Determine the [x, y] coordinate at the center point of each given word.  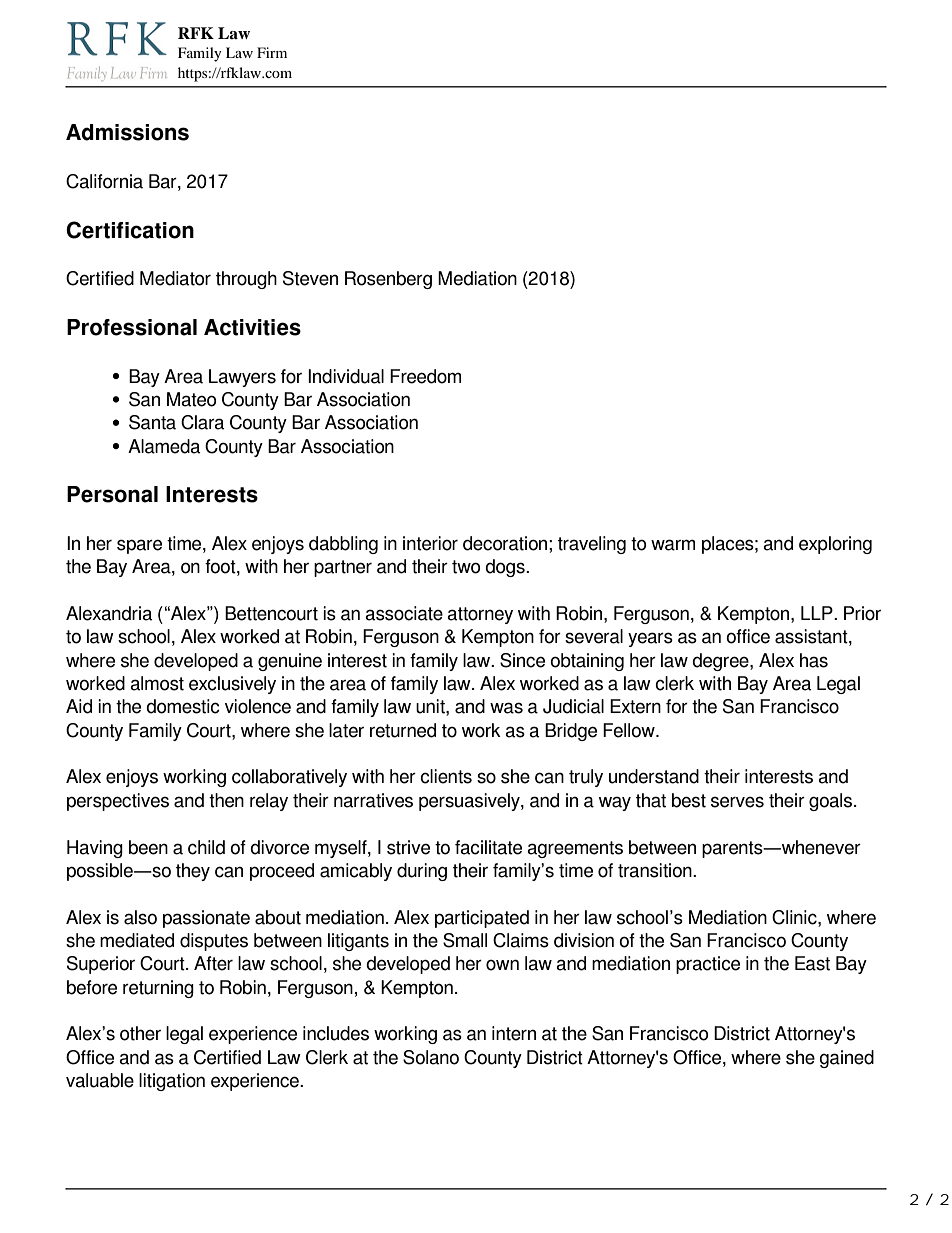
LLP [818, 613]
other [140, 1033]
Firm [272, 52]
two [466, 567]
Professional [132, 327]
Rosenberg [388, 280]
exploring [835, 545]
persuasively [470, 802]
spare [139, 546]
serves [737, 802]
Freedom [425, 376]
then [226, 800]
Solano [431, 1057]
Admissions [127, 132]
